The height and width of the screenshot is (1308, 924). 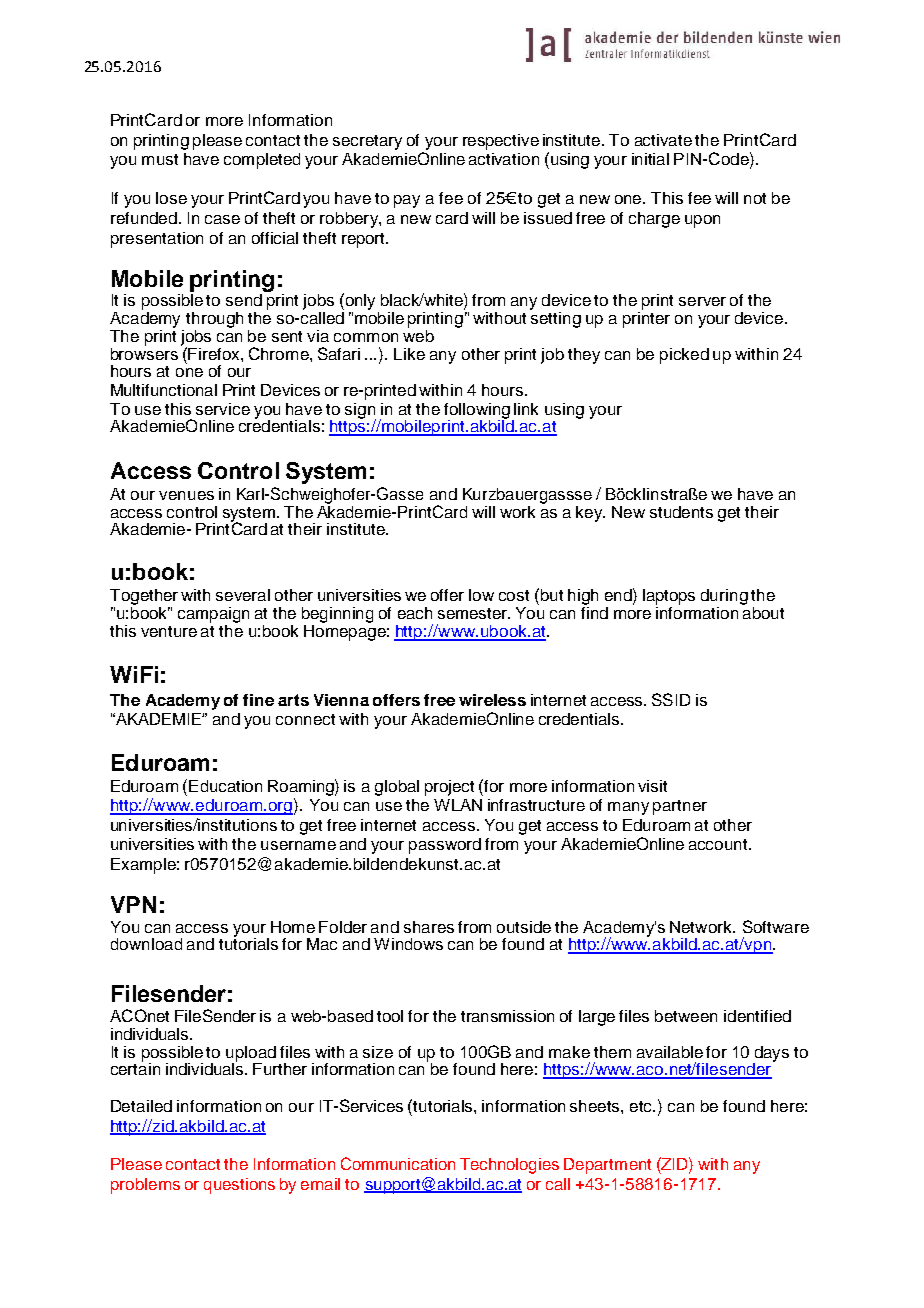 What do you see at coordinates (445, 846) in the screenshot?
I see `password` at bounding box center [445, 846].
